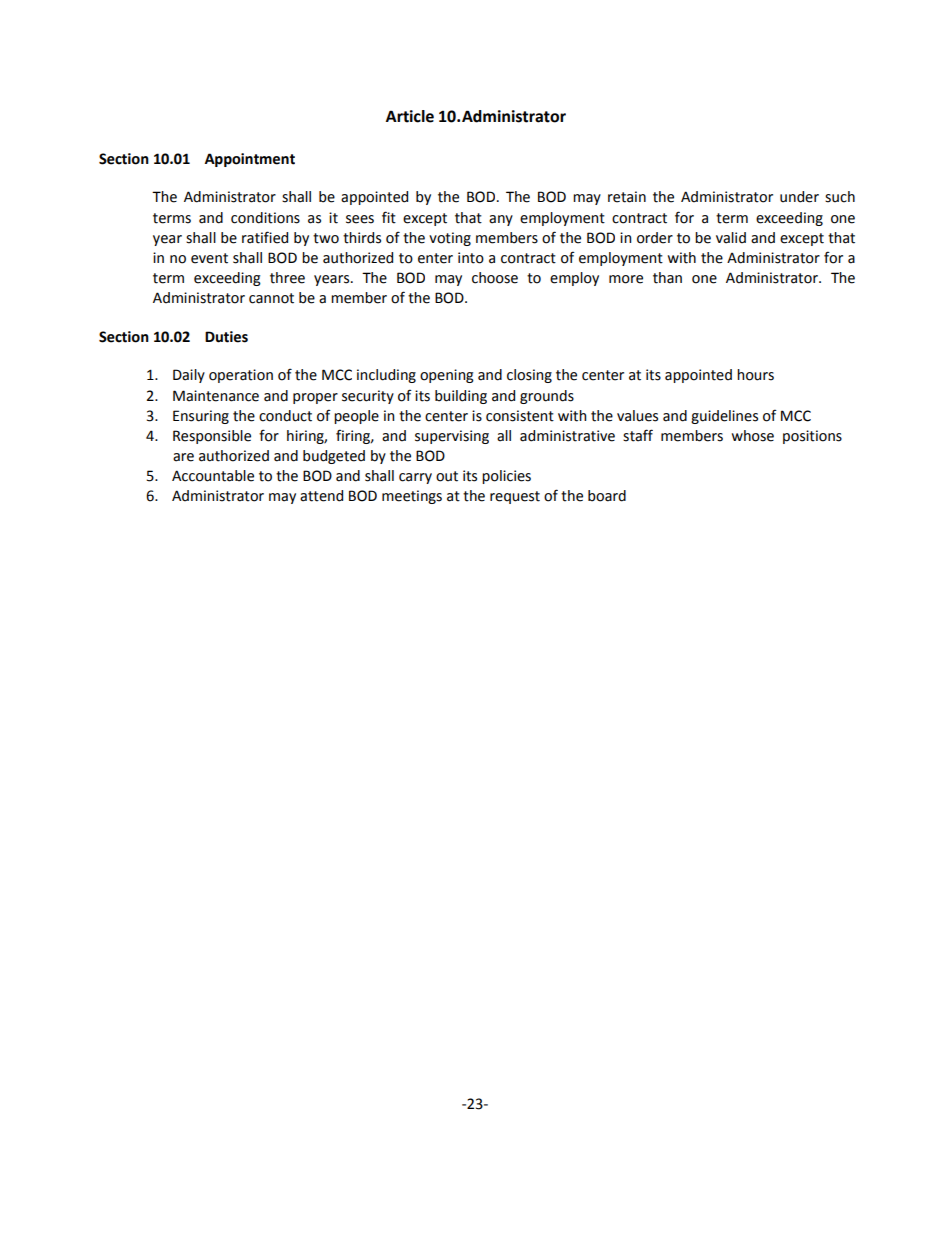 This screenshot has width=952, height=1233. What do you see at coordinates (799, 197) in the screenshot?
I see `under` at bounding box center [799, 197].
